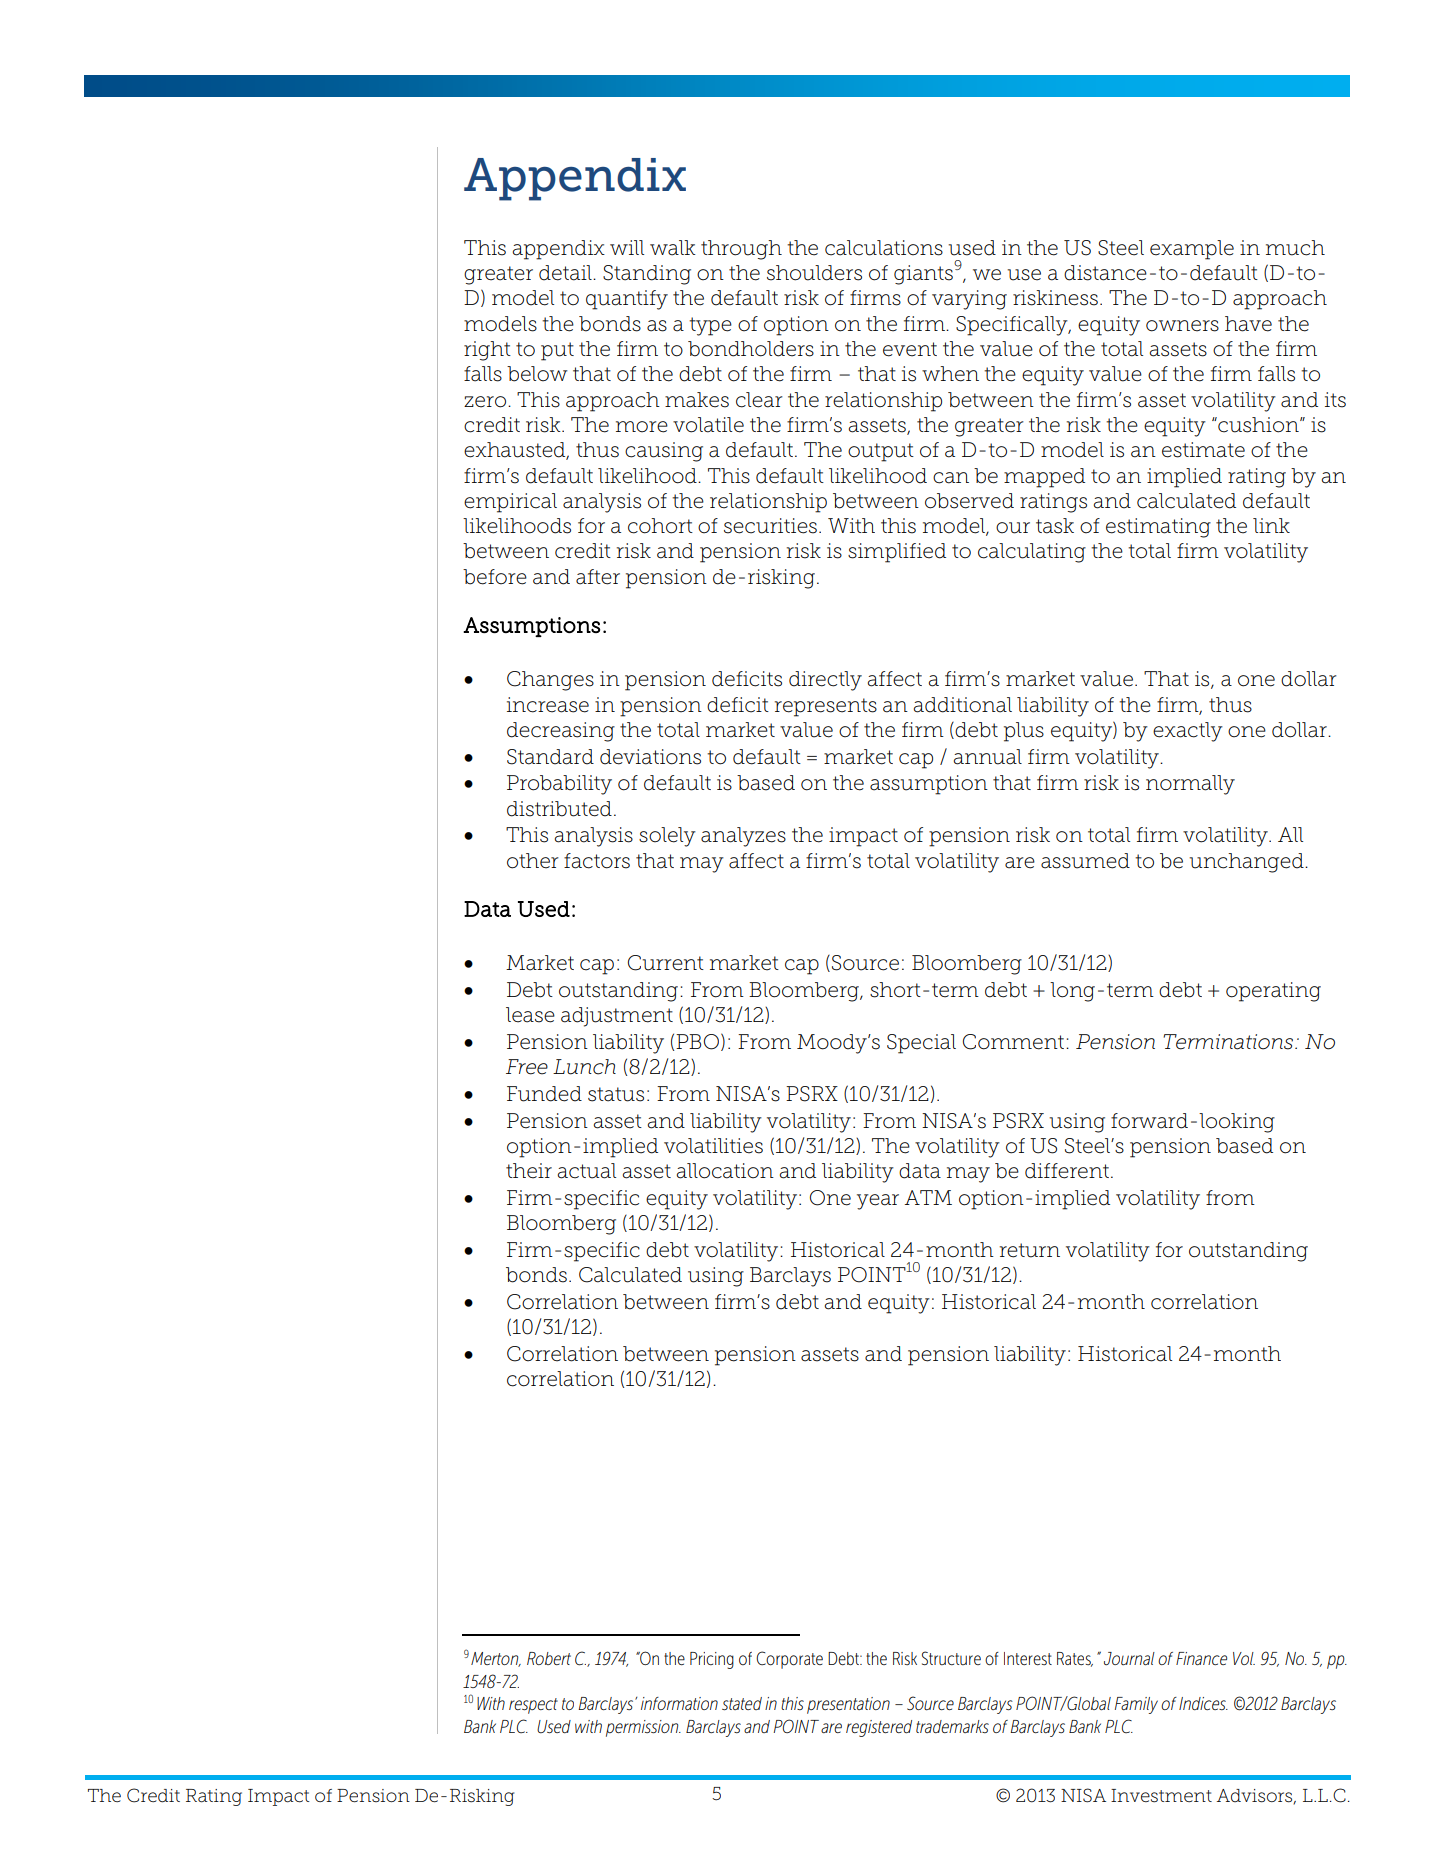 This screenshot has height=1856, width=1434. I want to click on registered, so click(879, 1728).
